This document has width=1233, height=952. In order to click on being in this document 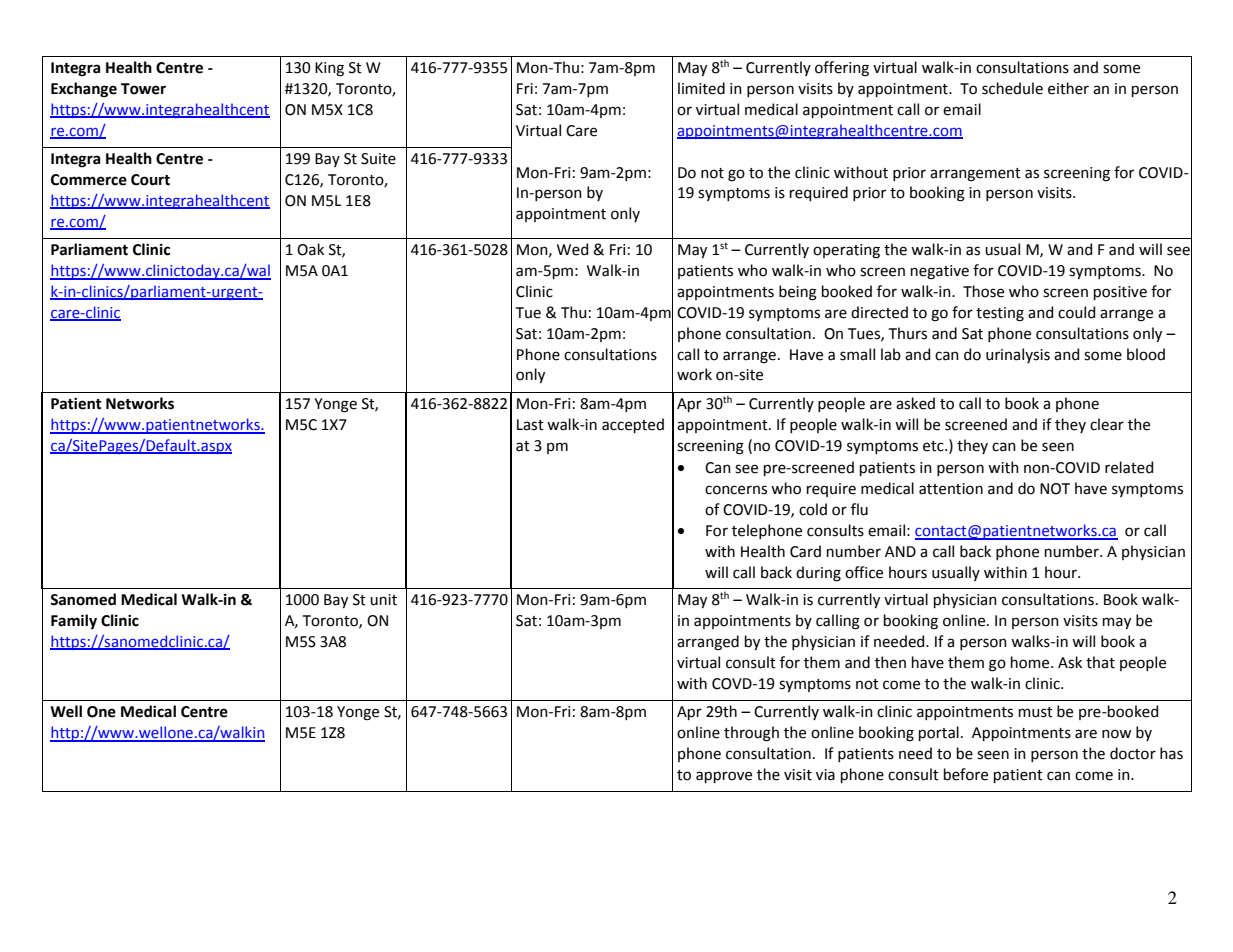, I will do `click(798, 293)`.
